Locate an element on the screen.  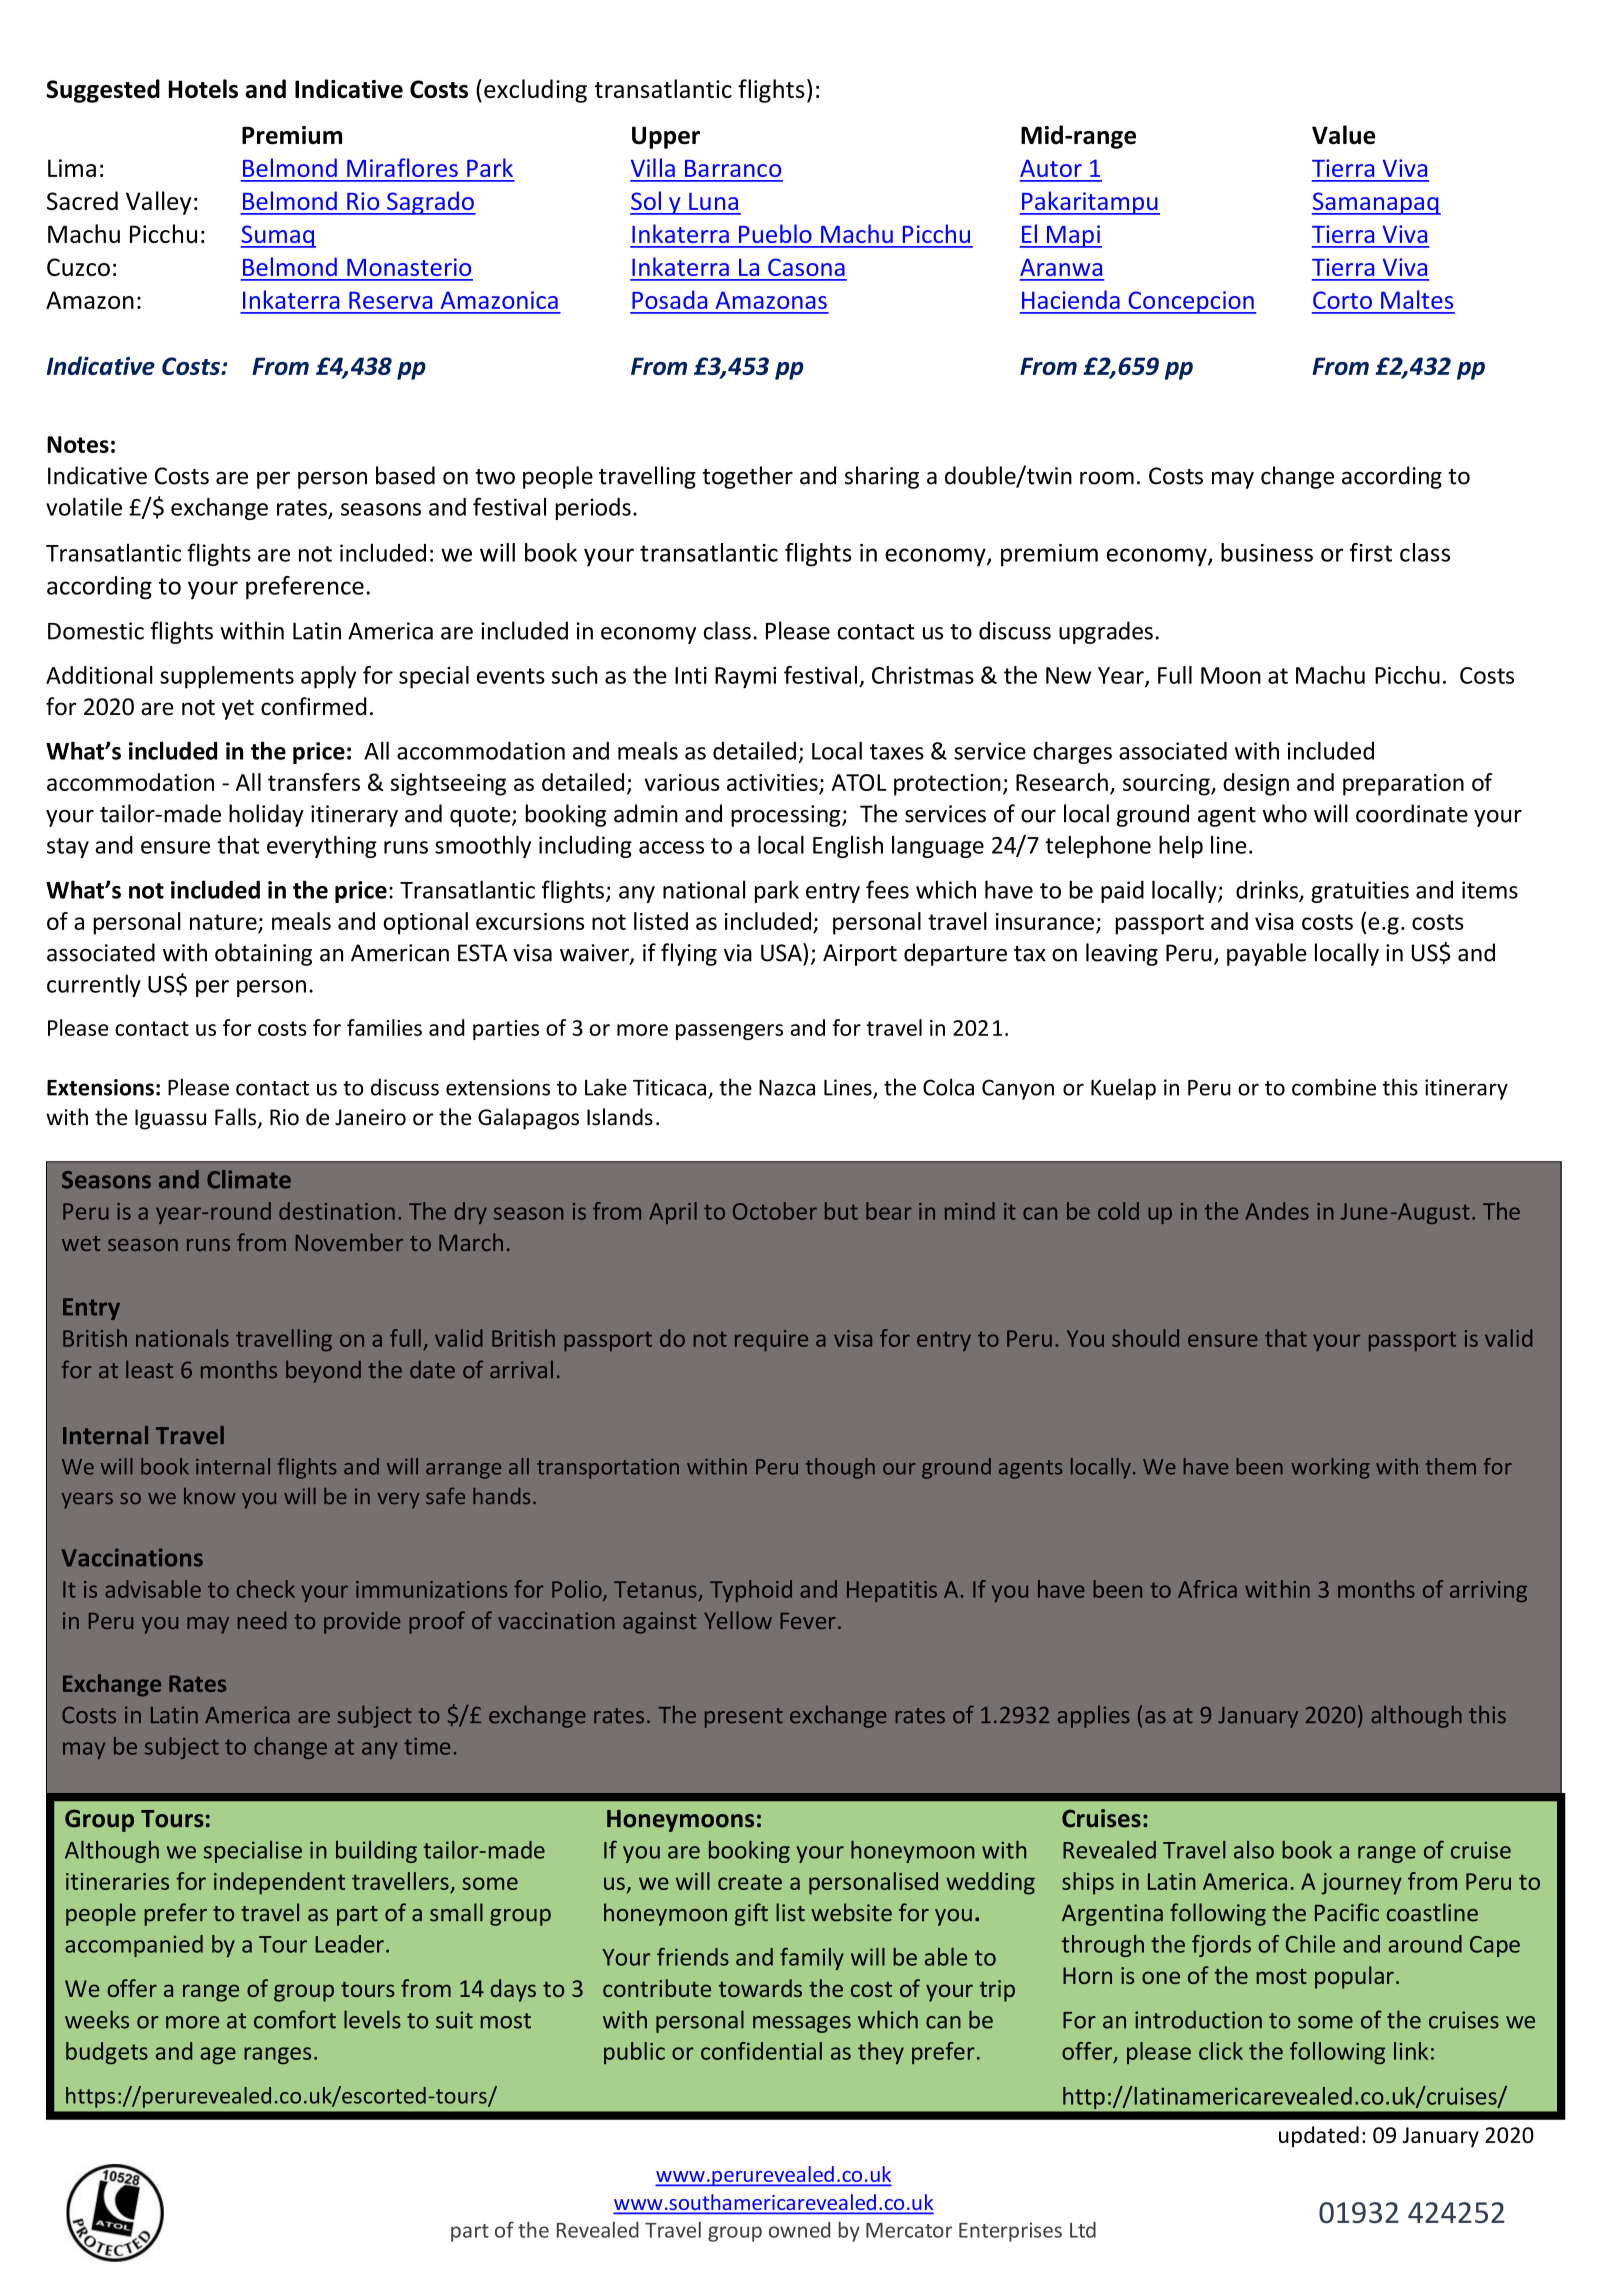
first is located at coordinates (1371, 552).
